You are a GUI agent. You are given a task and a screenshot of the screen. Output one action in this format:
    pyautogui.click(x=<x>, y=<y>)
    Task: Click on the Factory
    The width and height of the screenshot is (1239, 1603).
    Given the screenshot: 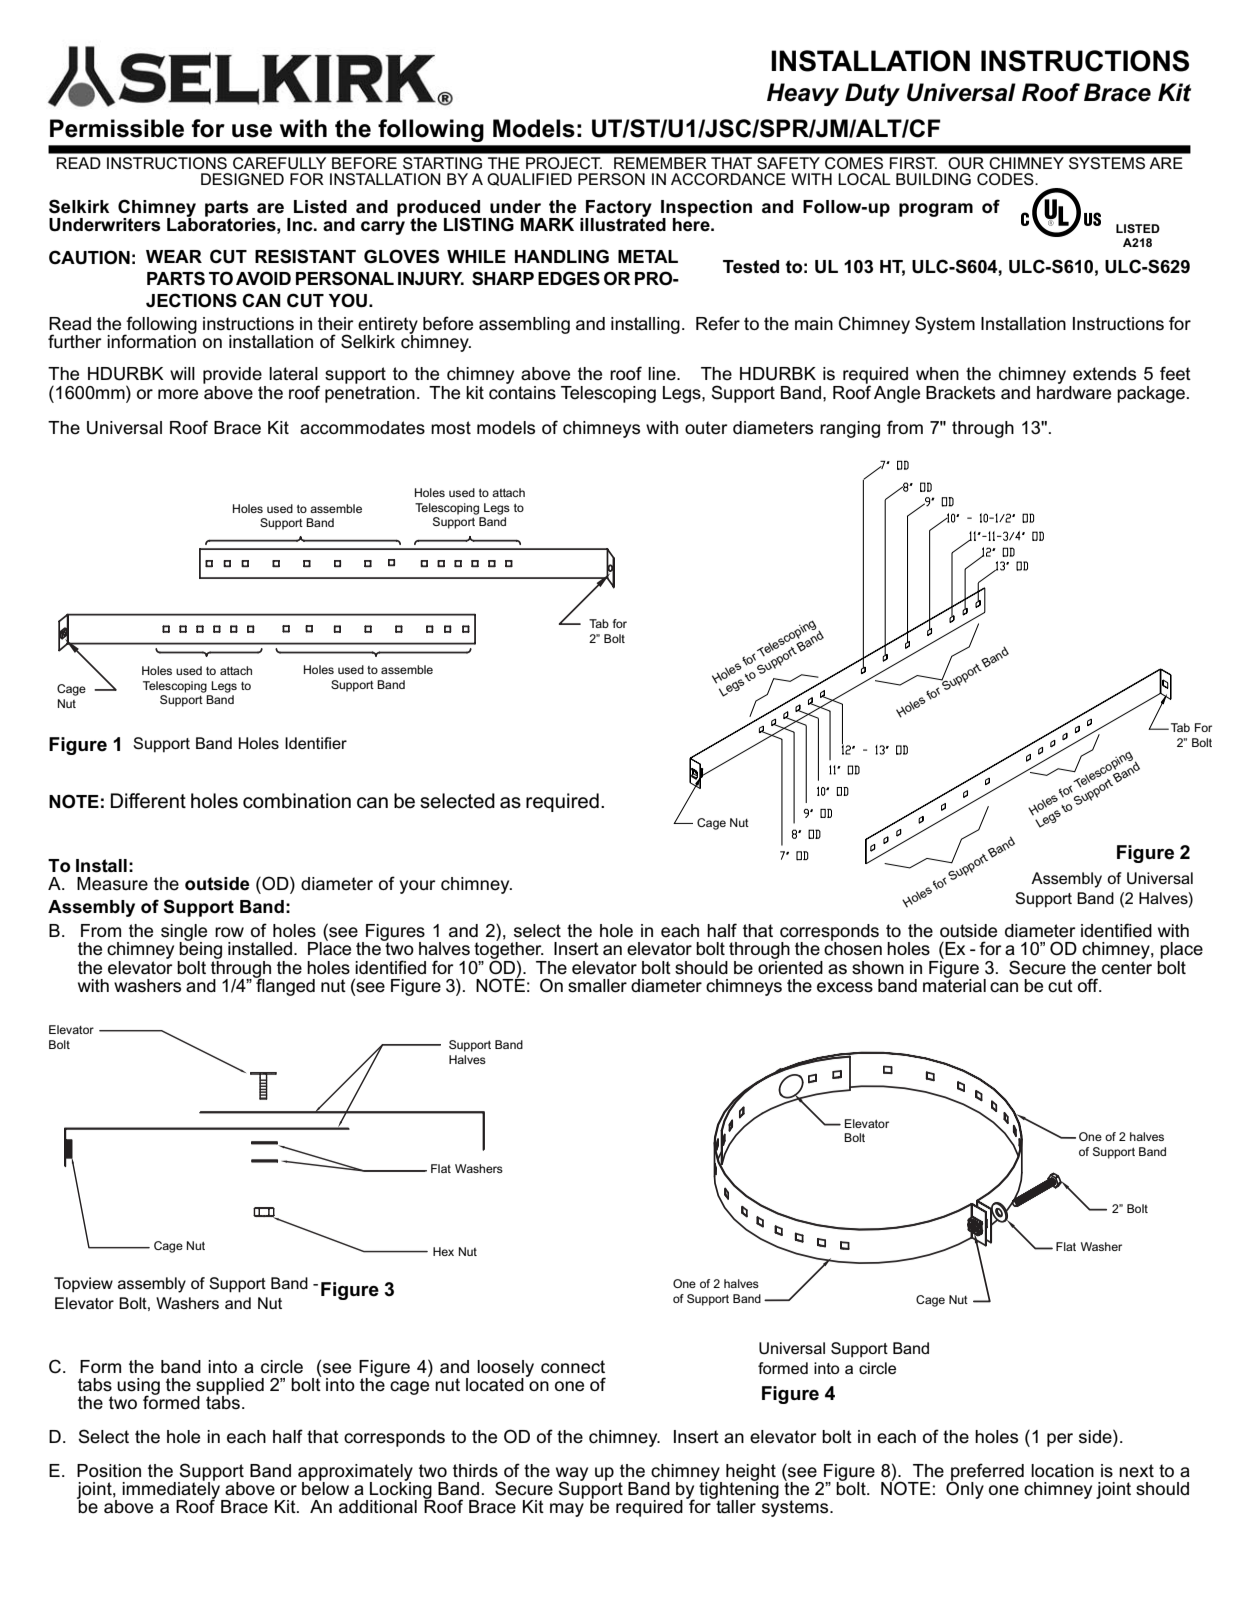 What is the action you would take?
    pyautogui.click(x=618, y=209)
